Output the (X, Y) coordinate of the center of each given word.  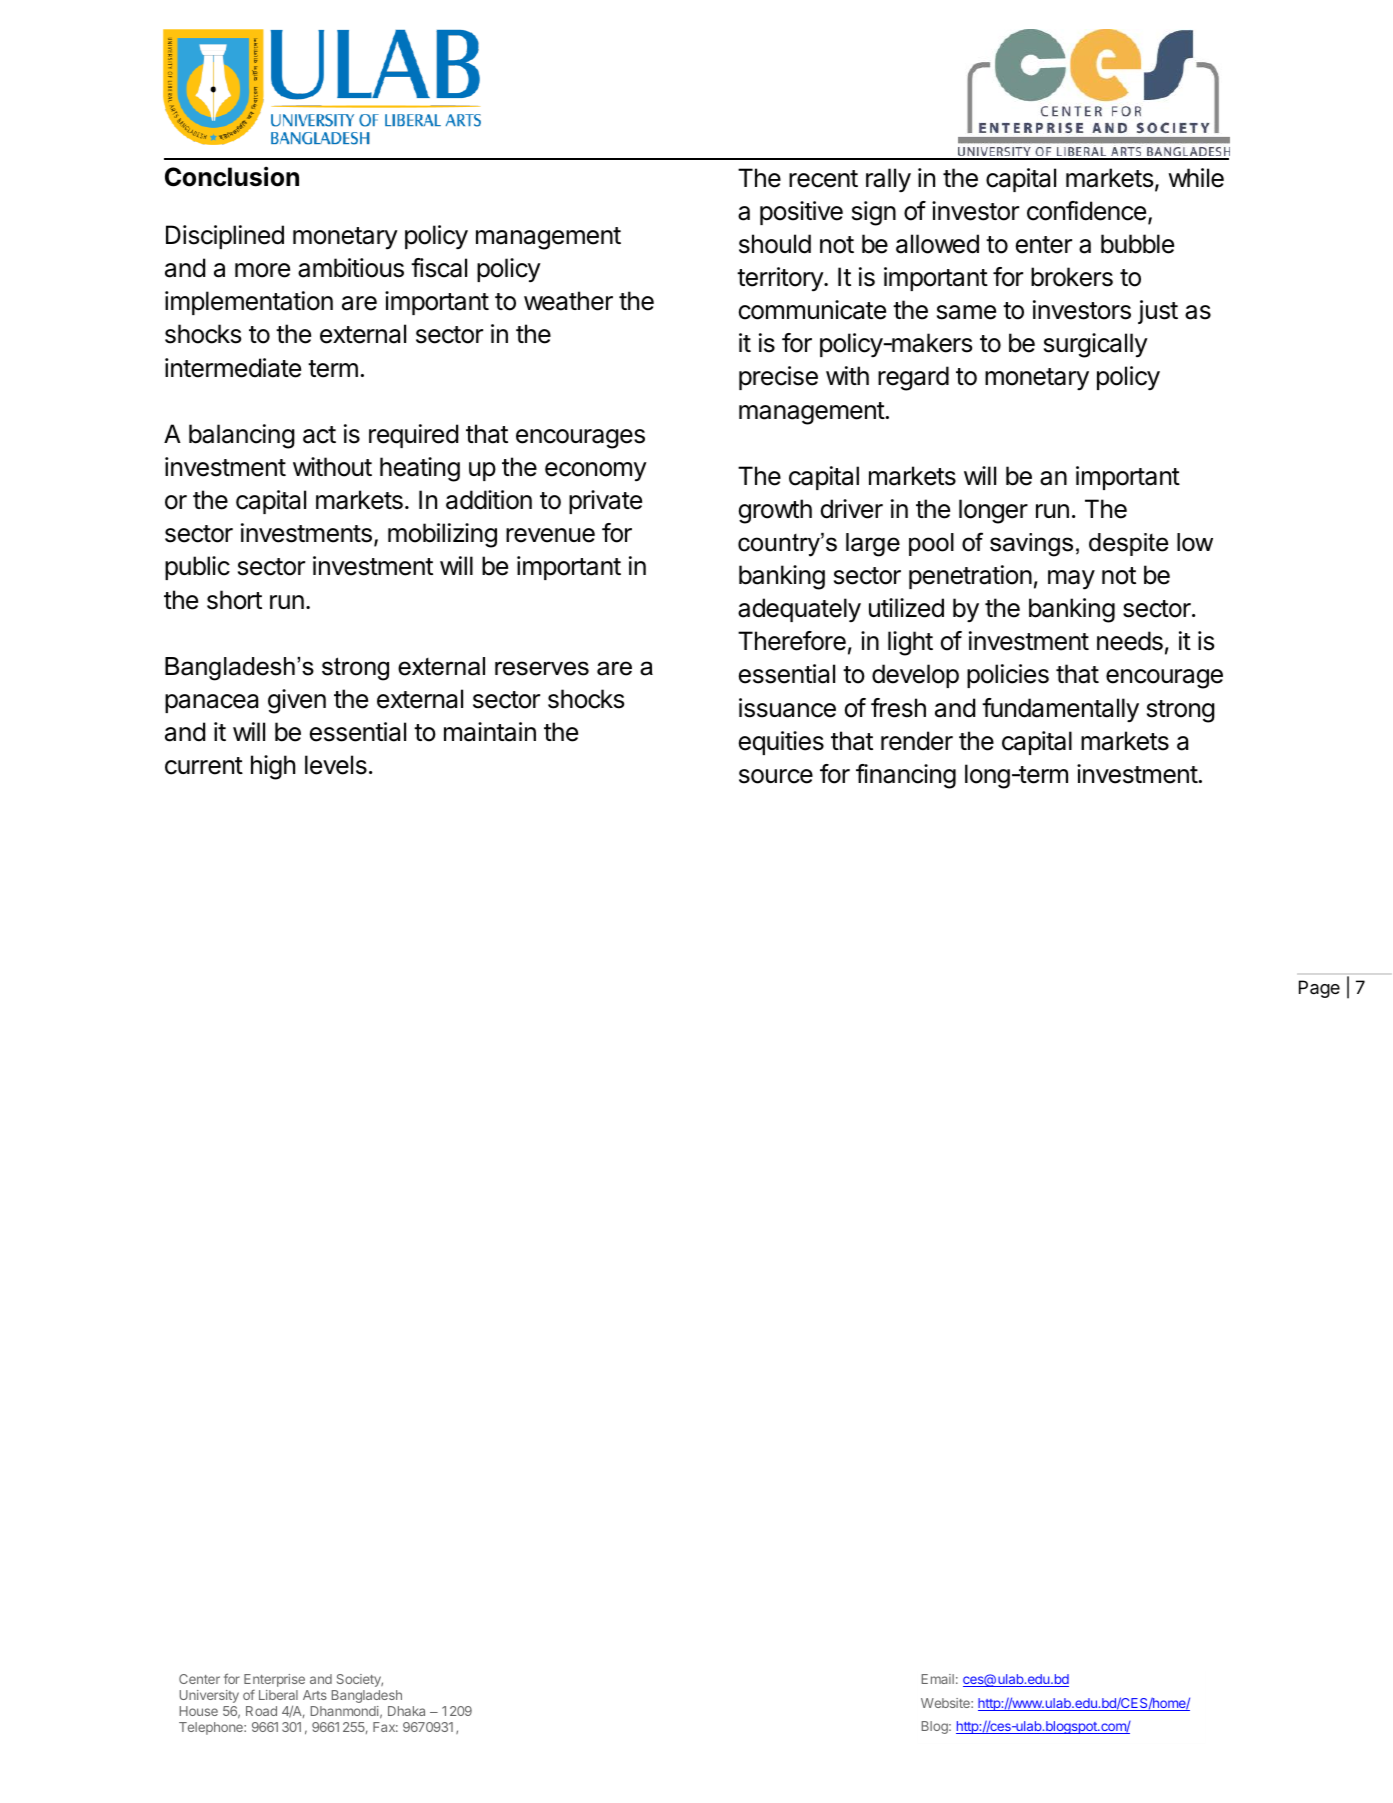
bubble (1137, 244)
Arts (315, 1695)
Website (946, 1703)
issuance (787, 708)
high (273, 767)
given (297, 701)
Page (1319, 989)
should (775, 244)
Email (938, 1679)
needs (1130, 641)
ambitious (351, 268)
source (776, 776)
